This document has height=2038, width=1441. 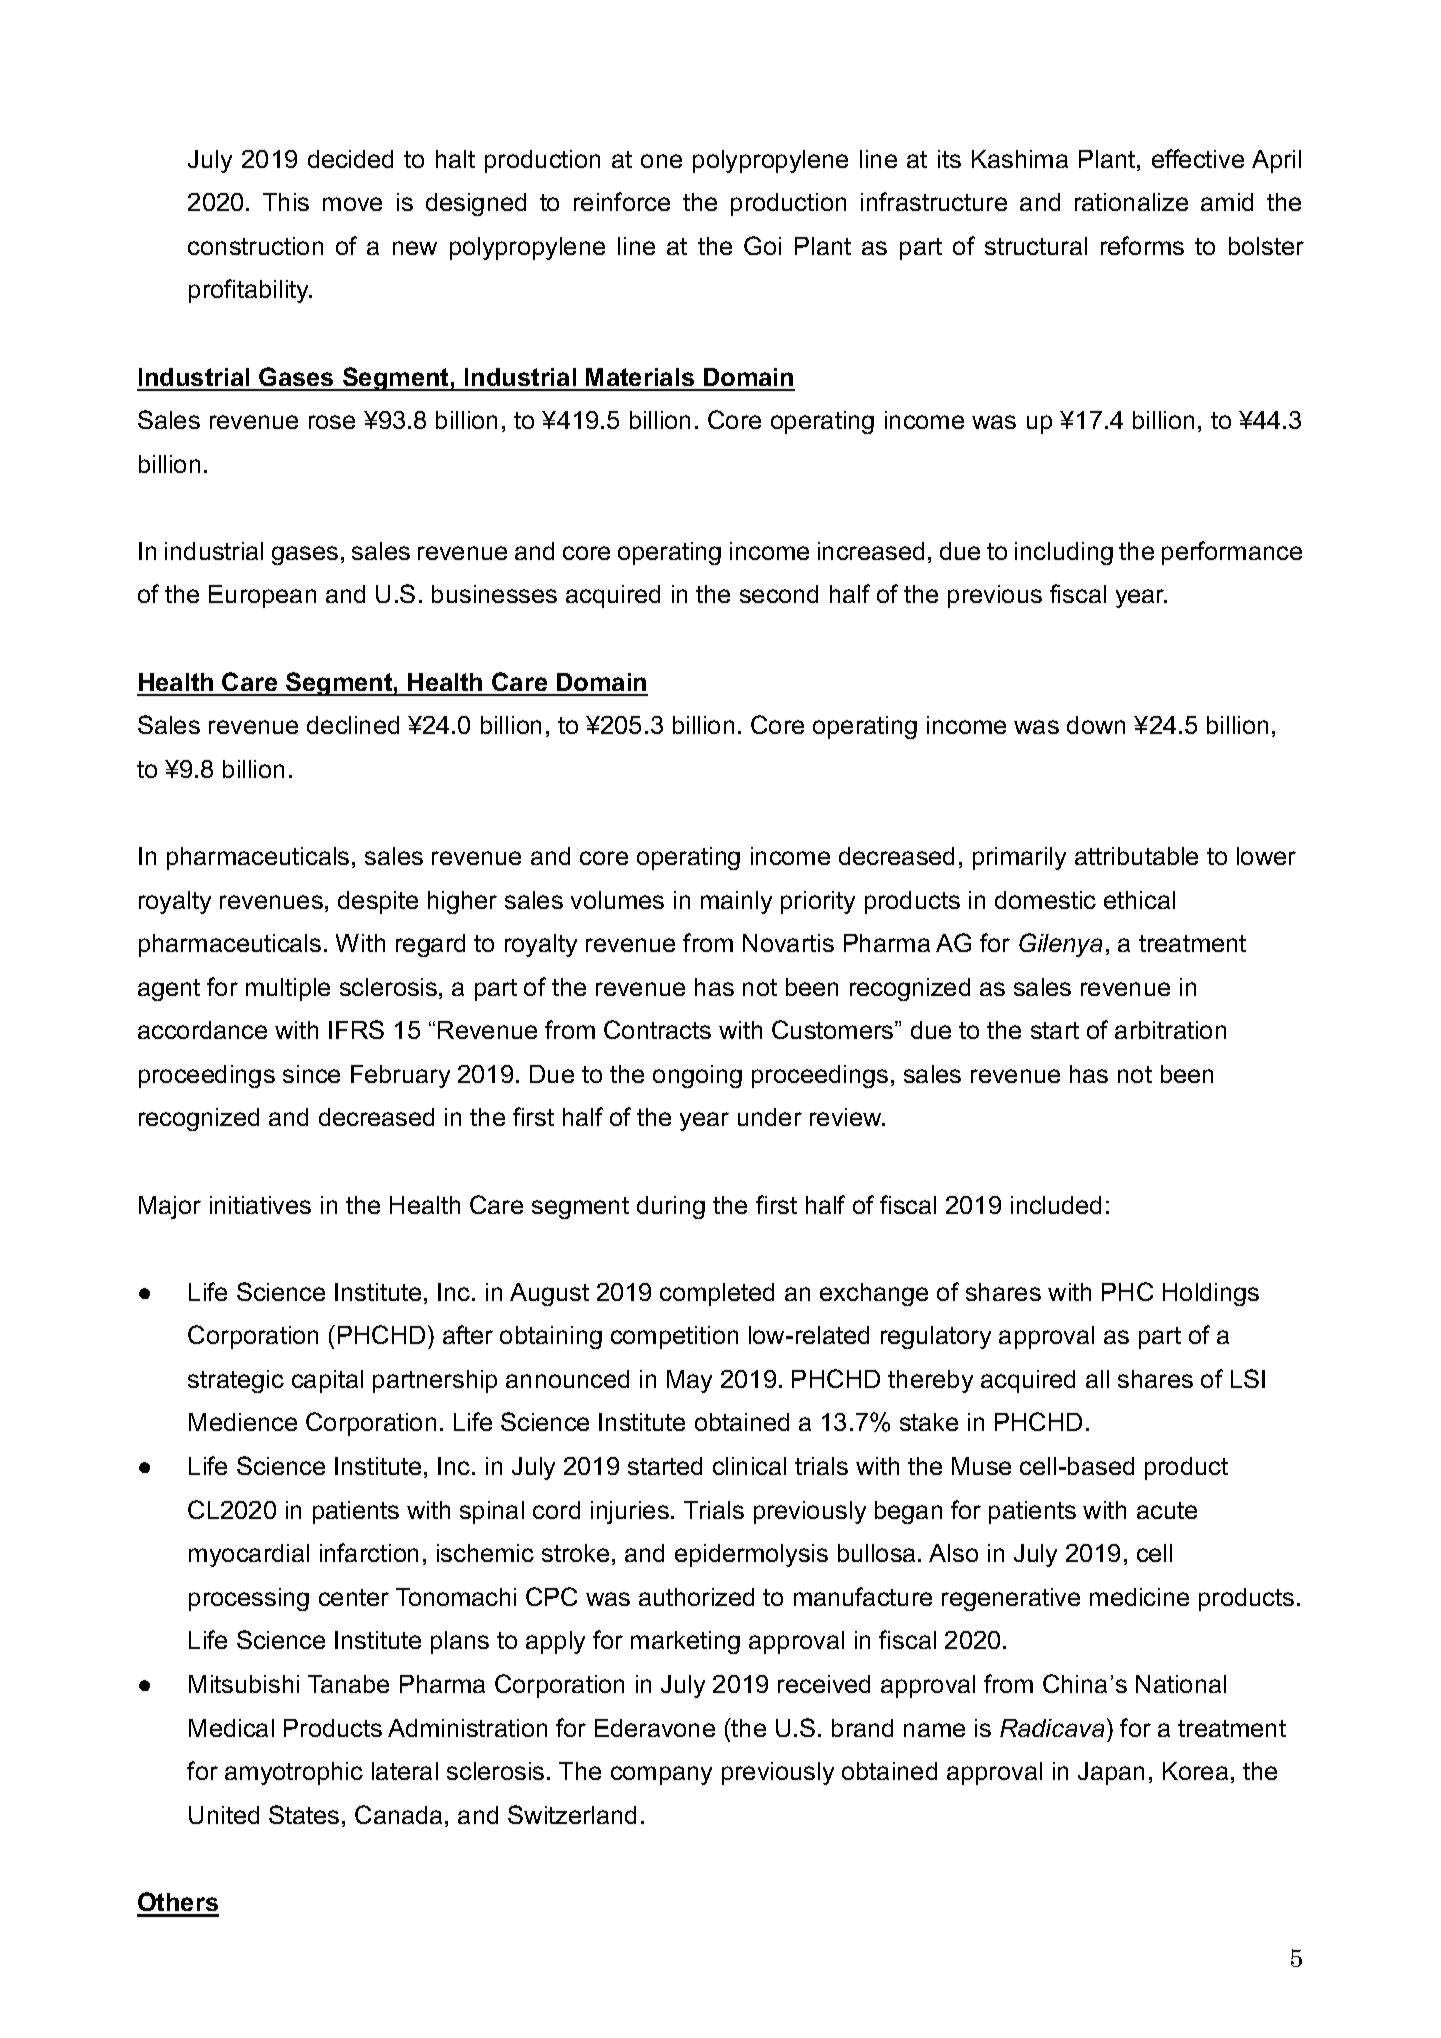 What do you see at coordinates (294, 1773) in the document?
I see `amyotrophic` at bounding box center [294, 1773].
